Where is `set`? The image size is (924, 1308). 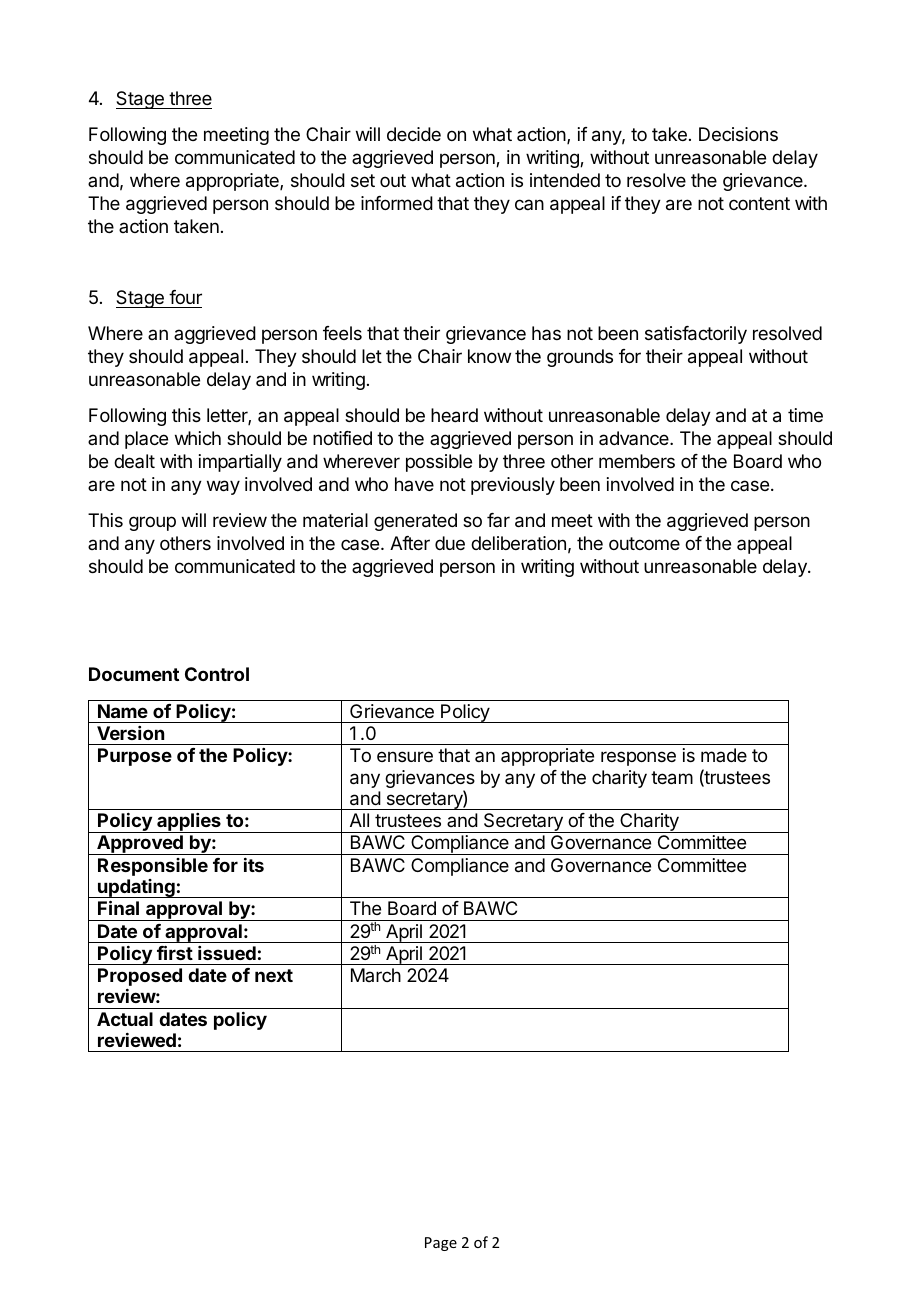 set is located at coordinates (363, 180).
